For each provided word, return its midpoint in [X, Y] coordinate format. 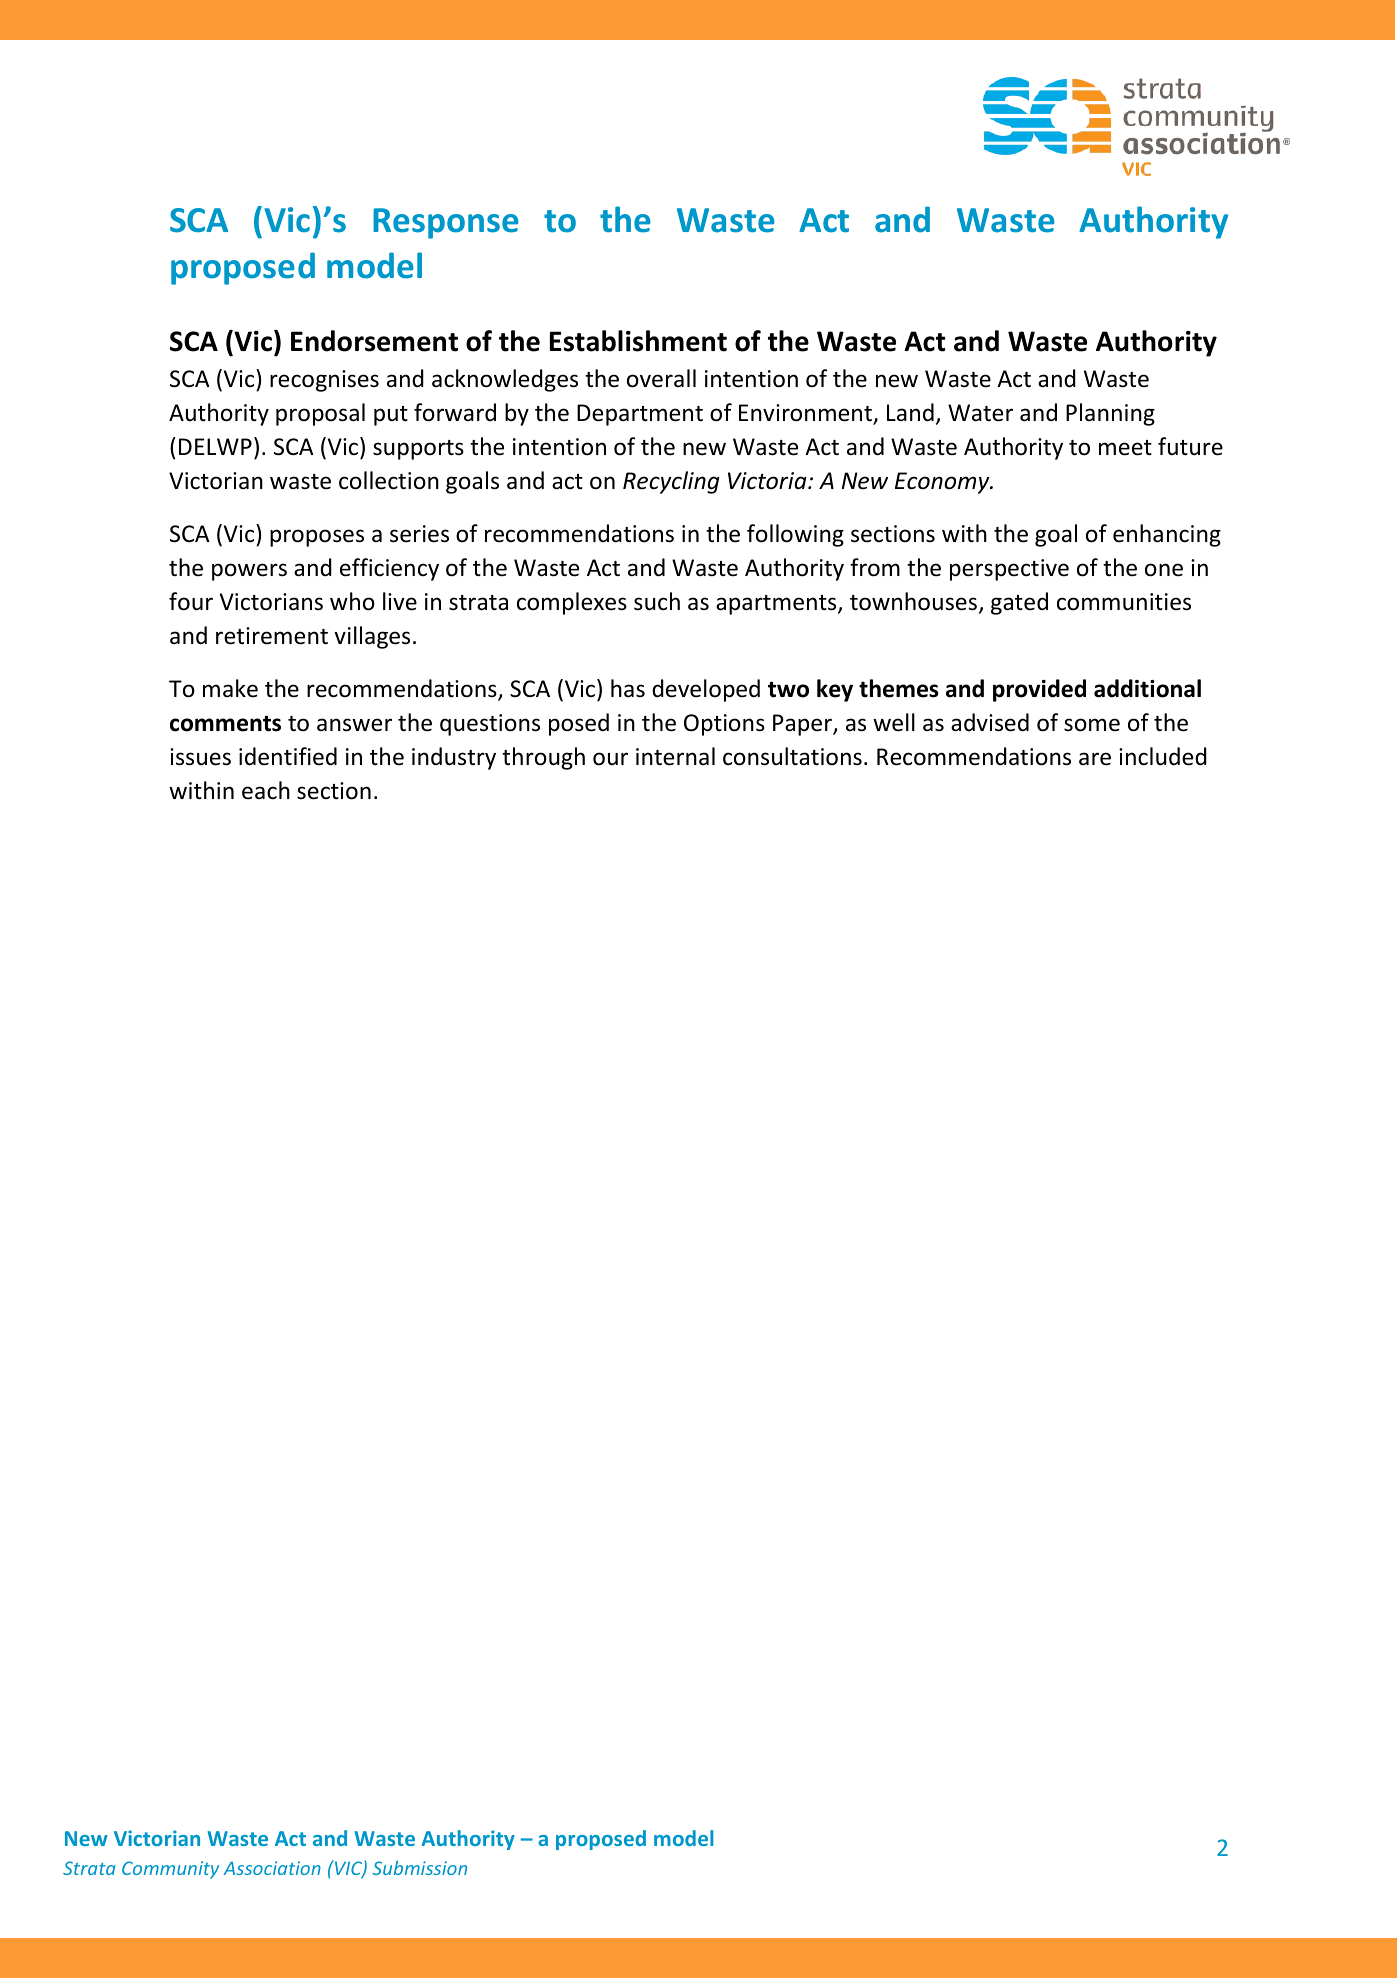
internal [675, 756]
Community [170, 1870]
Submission [419, 1867]
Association [272, 1868]
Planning [1110, 414]
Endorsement [374, 341]
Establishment [638, 341]
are [1095, 759]
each [266, 790]
